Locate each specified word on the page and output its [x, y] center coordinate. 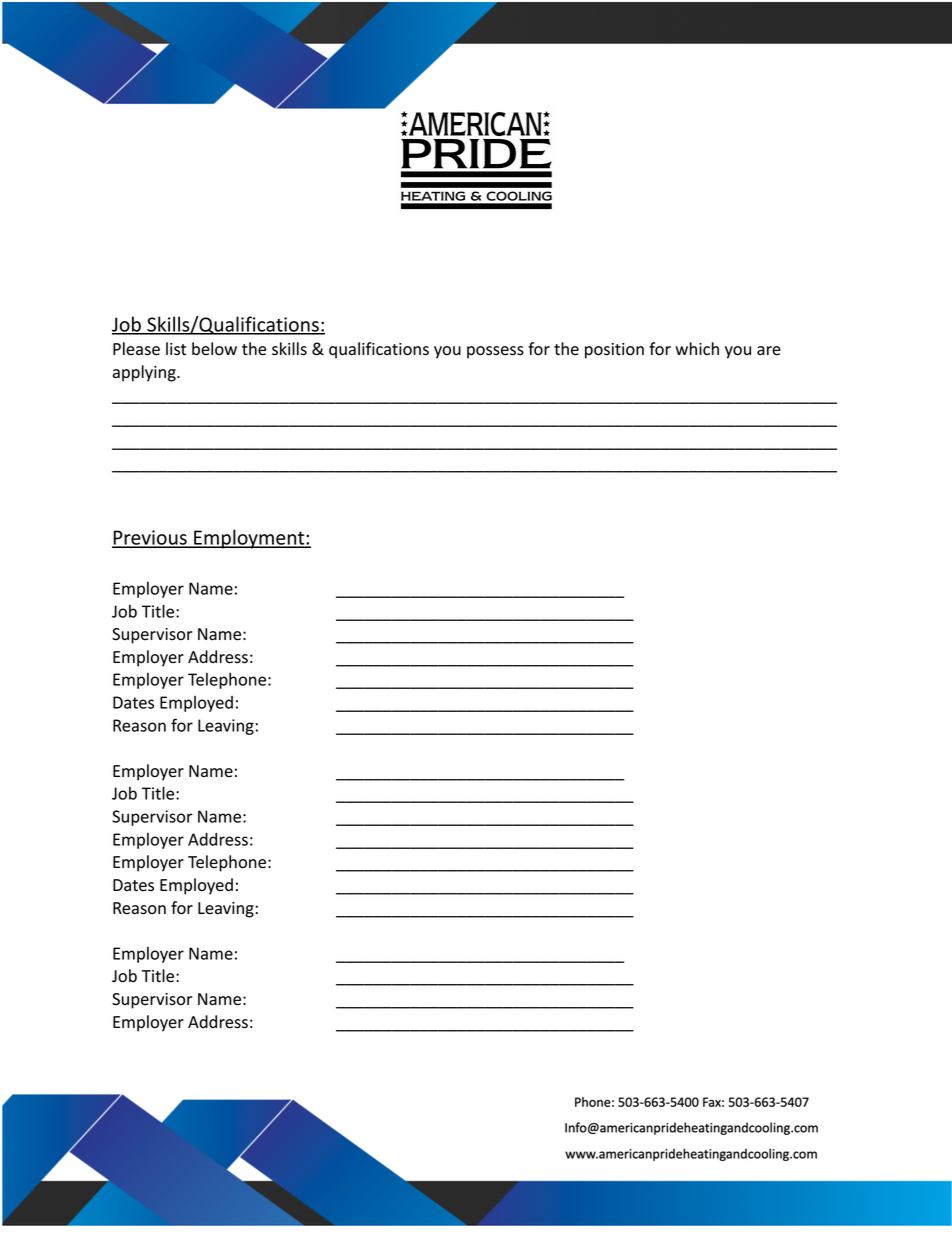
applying [145, 373]
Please [136, 349]
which [697, 348]
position [614, 351]
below [214, 349]
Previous [150, 538]
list [176, 349]
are [769, 351]
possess [495, 352]
